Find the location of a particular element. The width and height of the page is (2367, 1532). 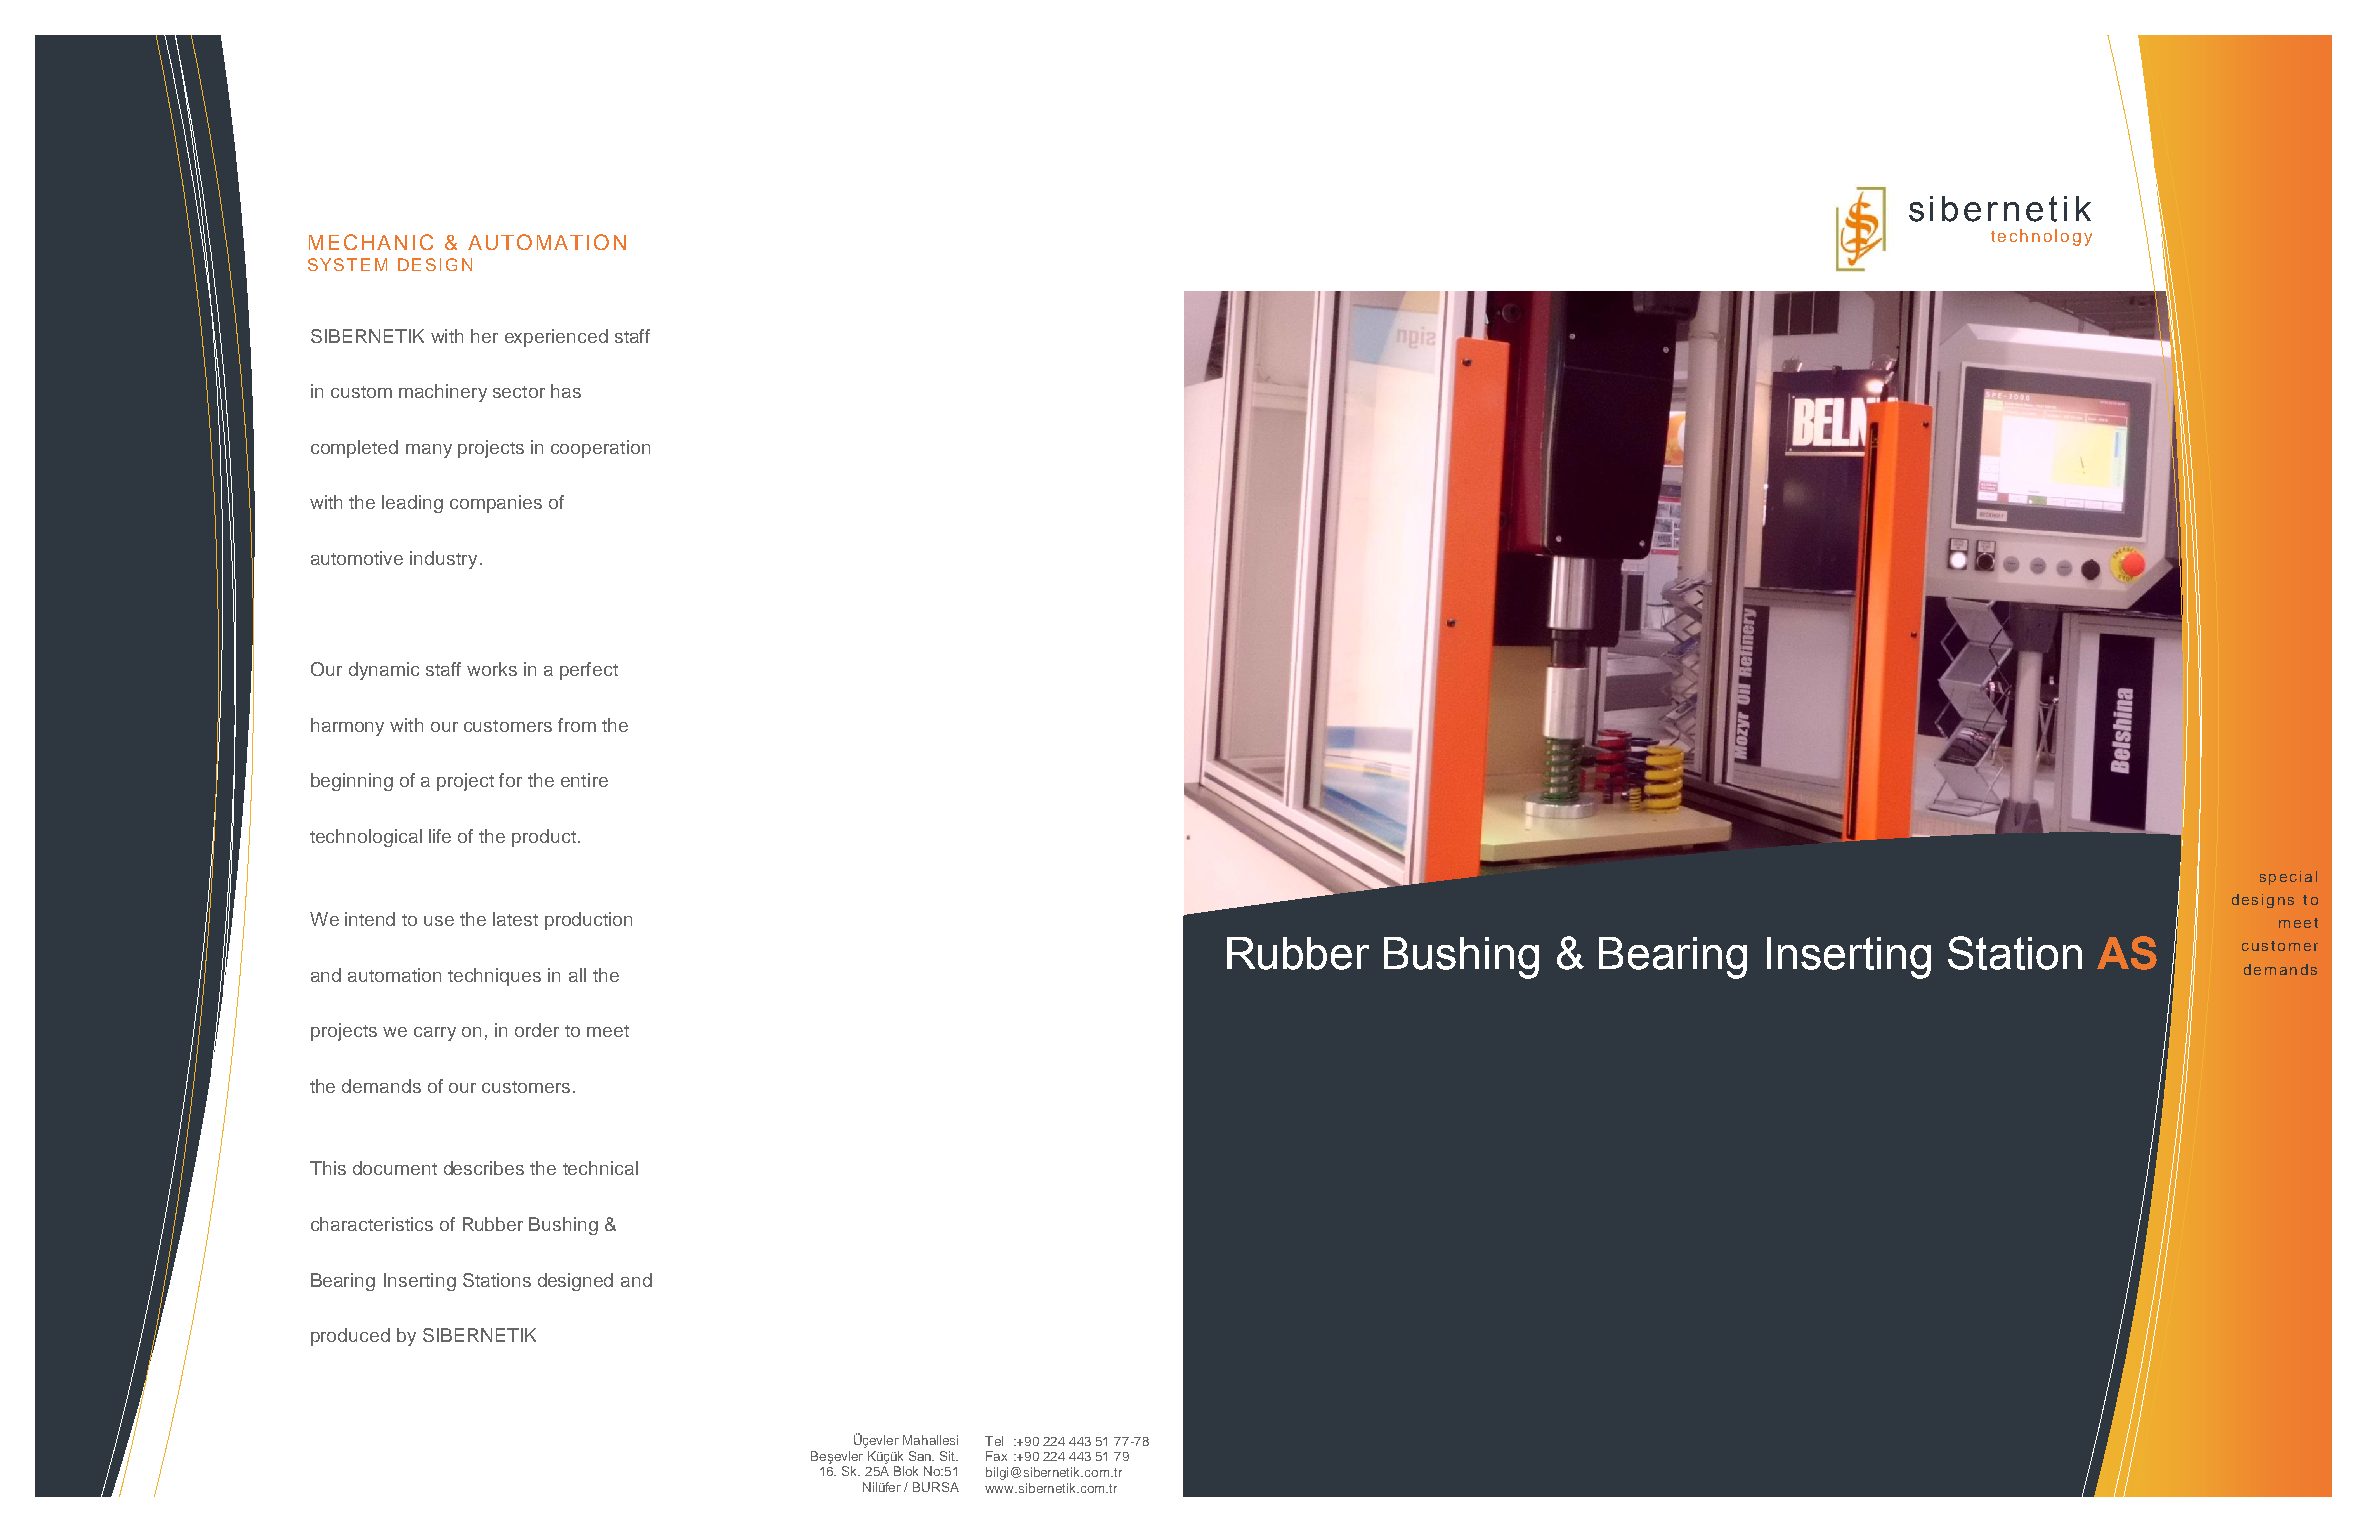

from is located at coordinates (577, 725).
